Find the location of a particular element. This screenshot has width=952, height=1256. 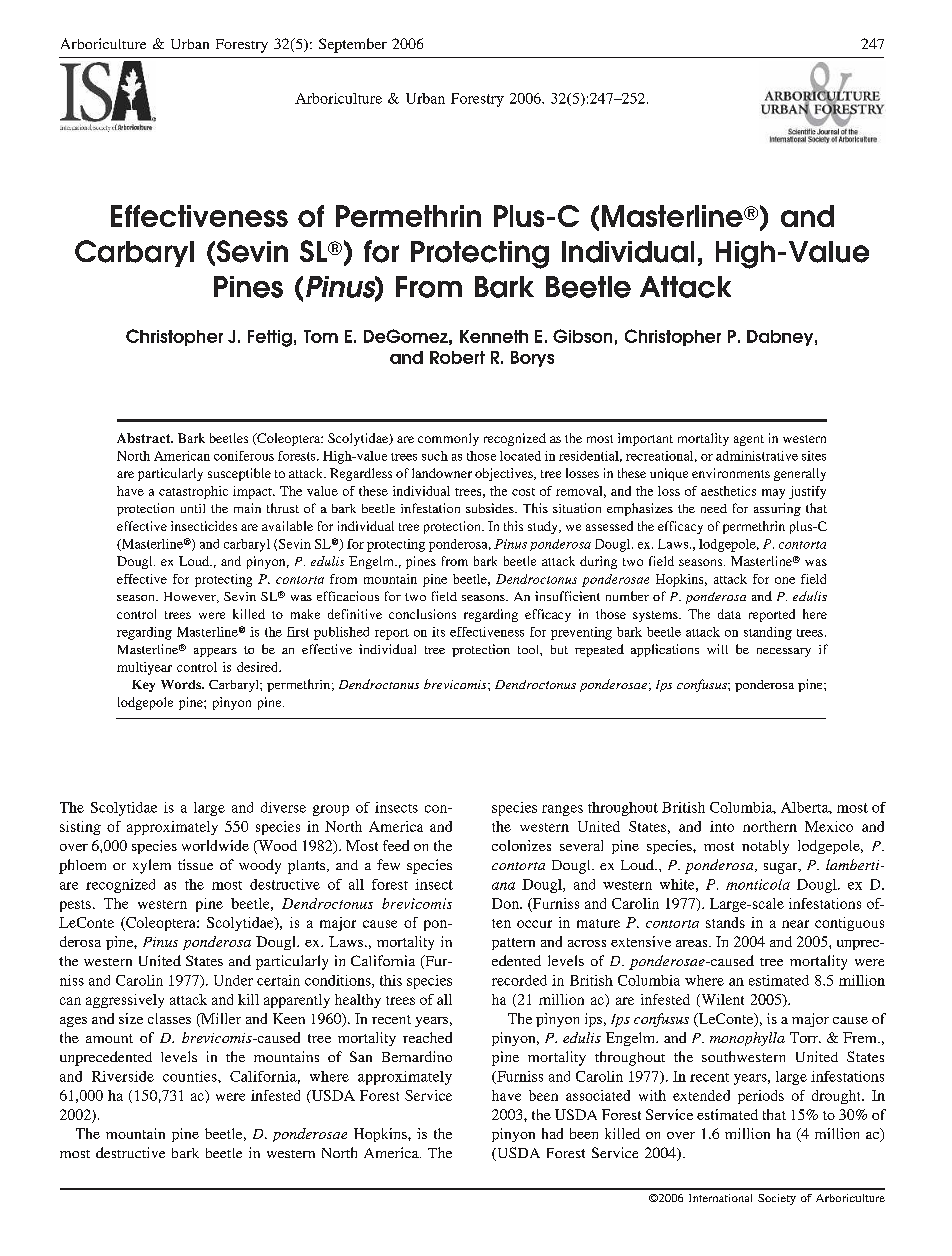

Gibson is located at coordinates (582, 336).
